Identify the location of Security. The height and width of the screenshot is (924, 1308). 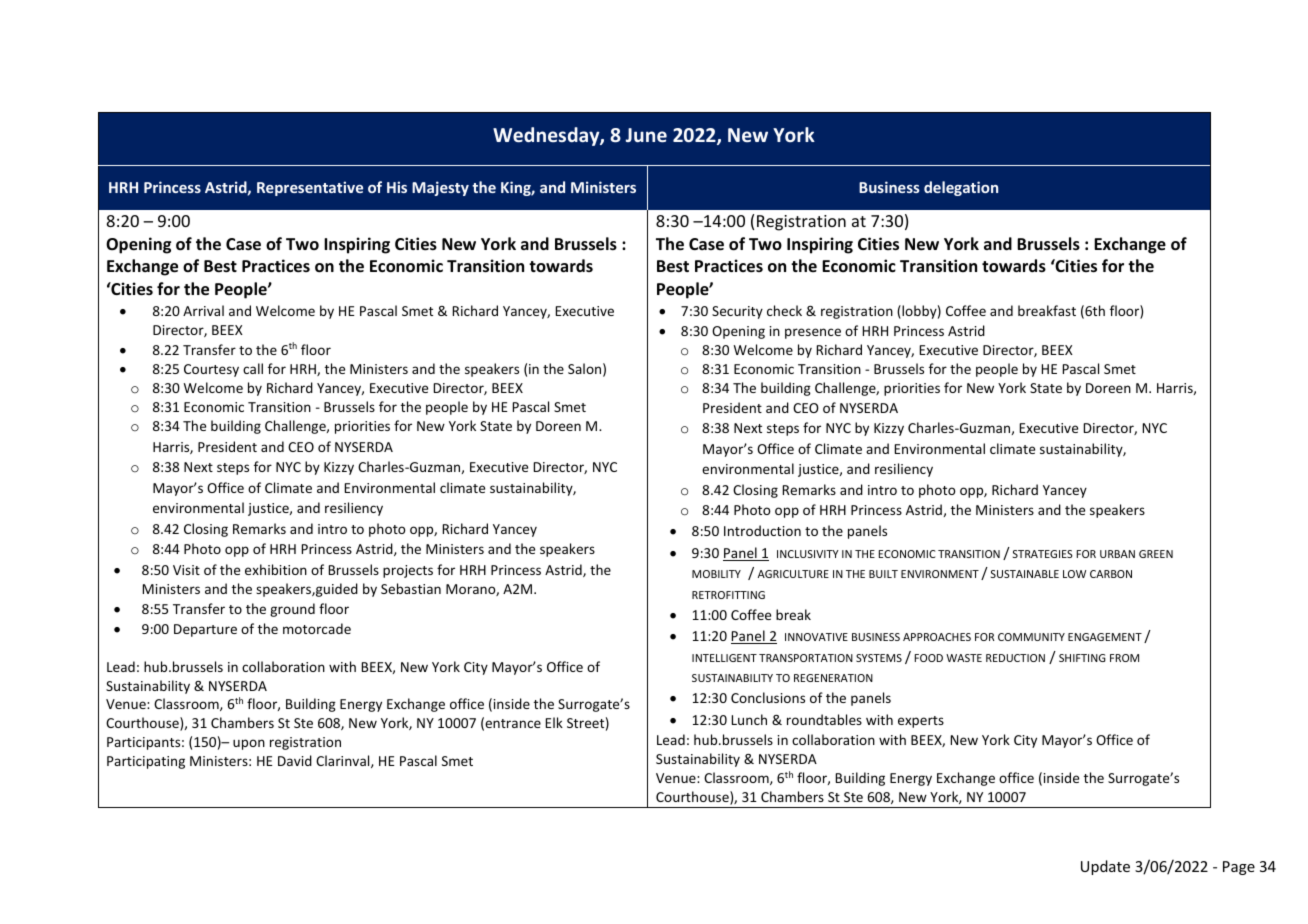
(737, 312).
